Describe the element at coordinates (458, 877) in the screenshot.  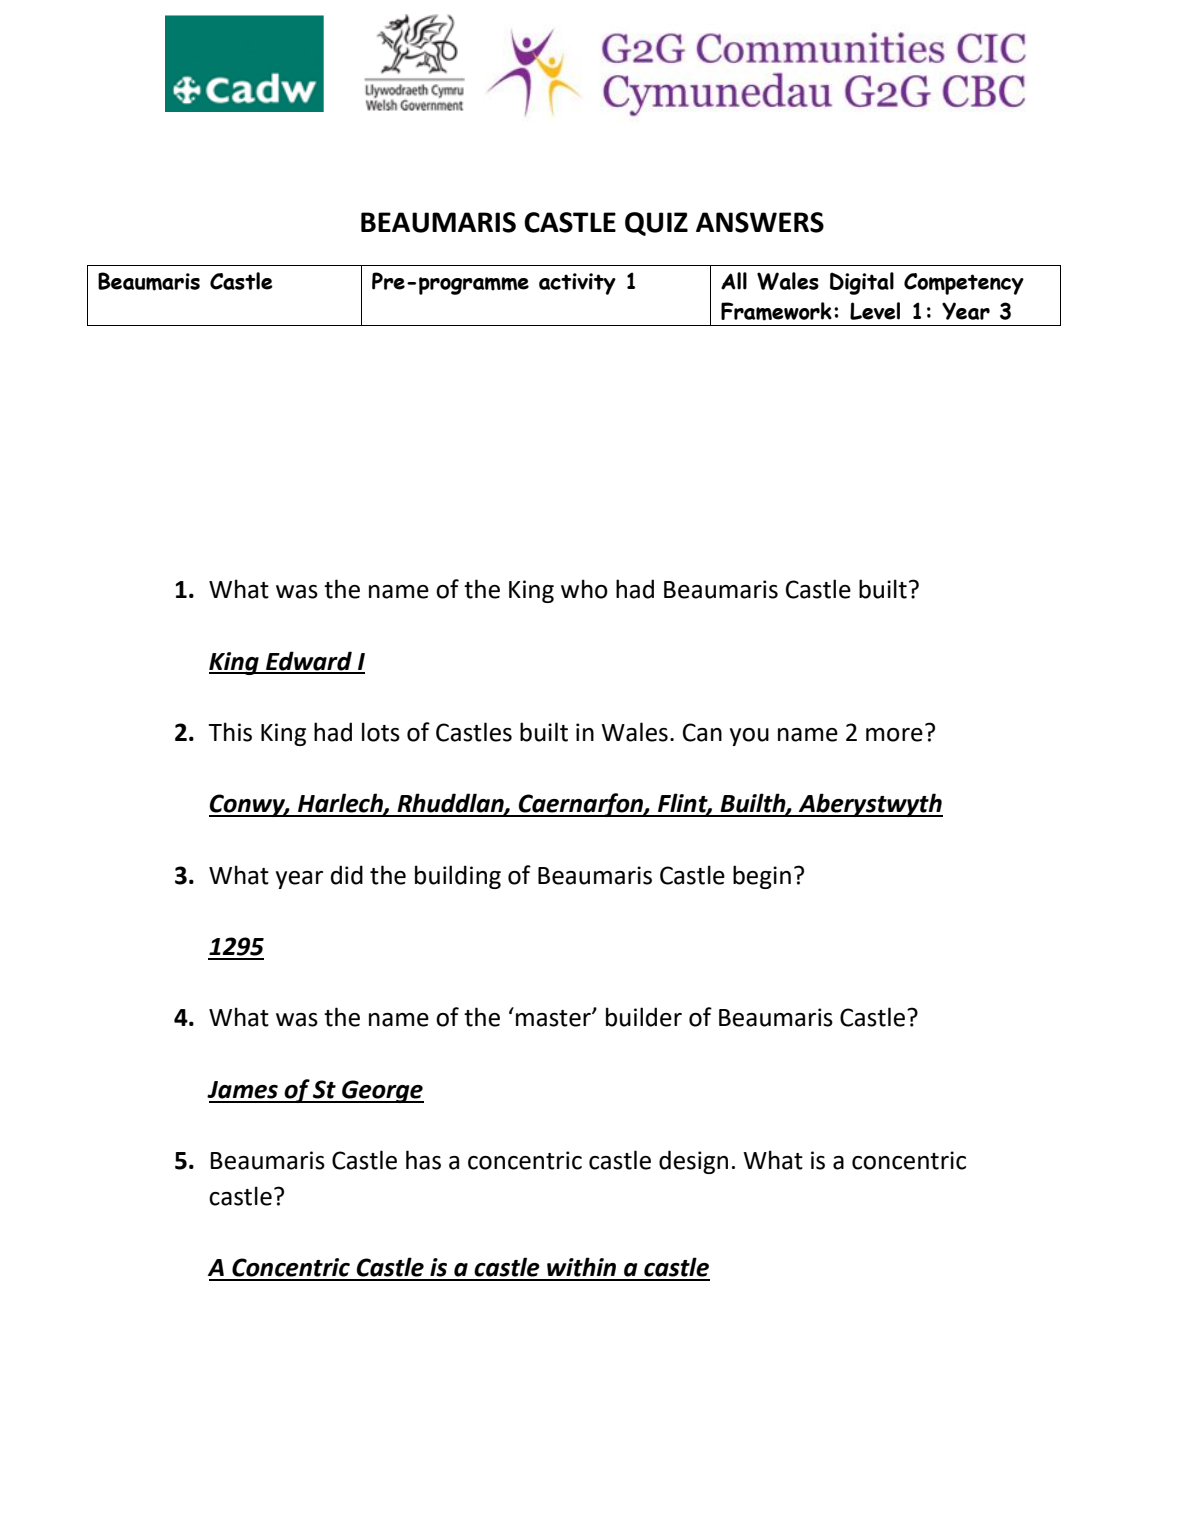
I see `building` at that location.
